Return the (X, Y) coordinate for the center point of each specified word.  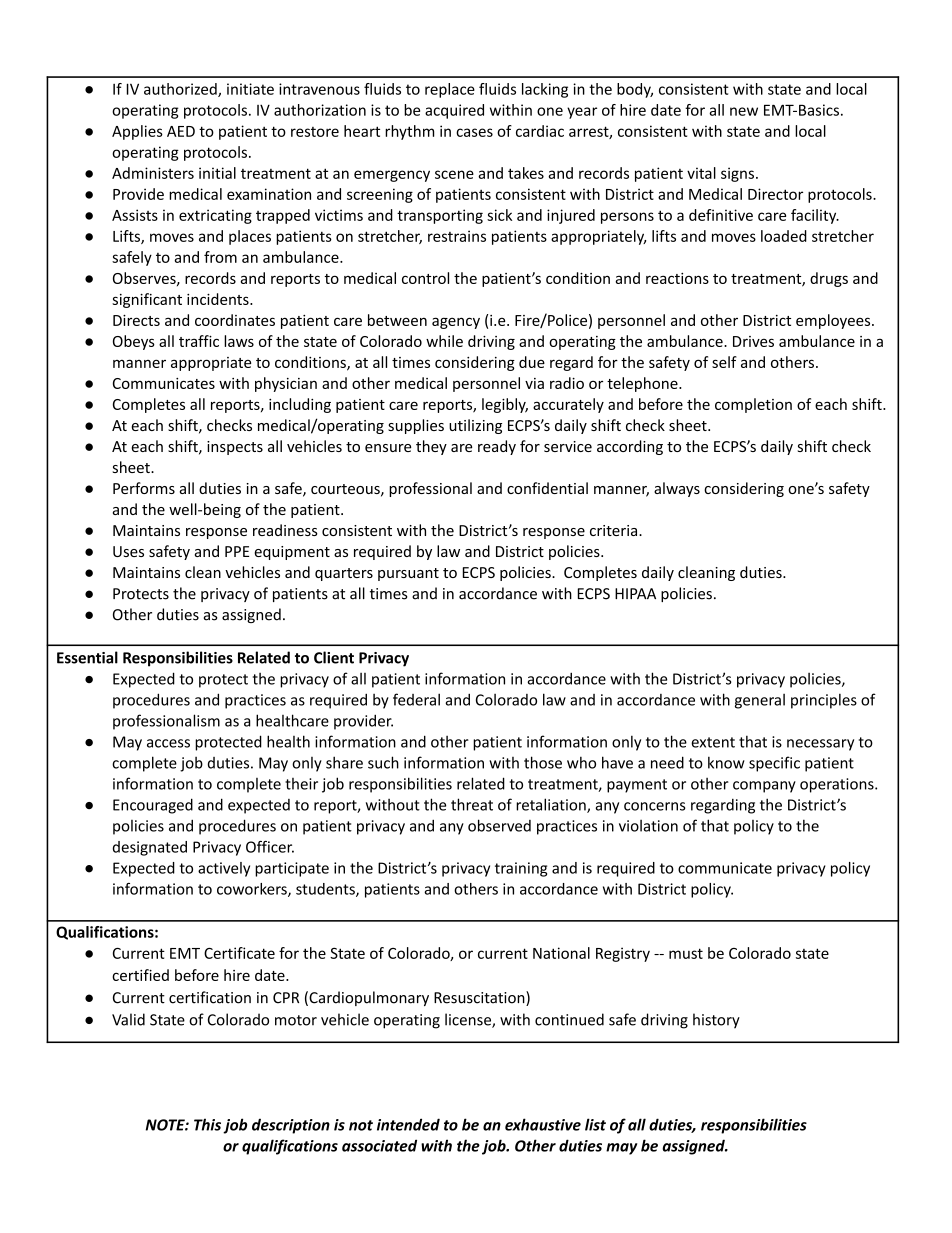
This (207, 1124)
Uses (128, 551)
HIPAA (635, 593)
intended (408, 1124)
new (744, 111)
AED (181, 131)
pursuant (408, 574)
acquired (454, 111)
